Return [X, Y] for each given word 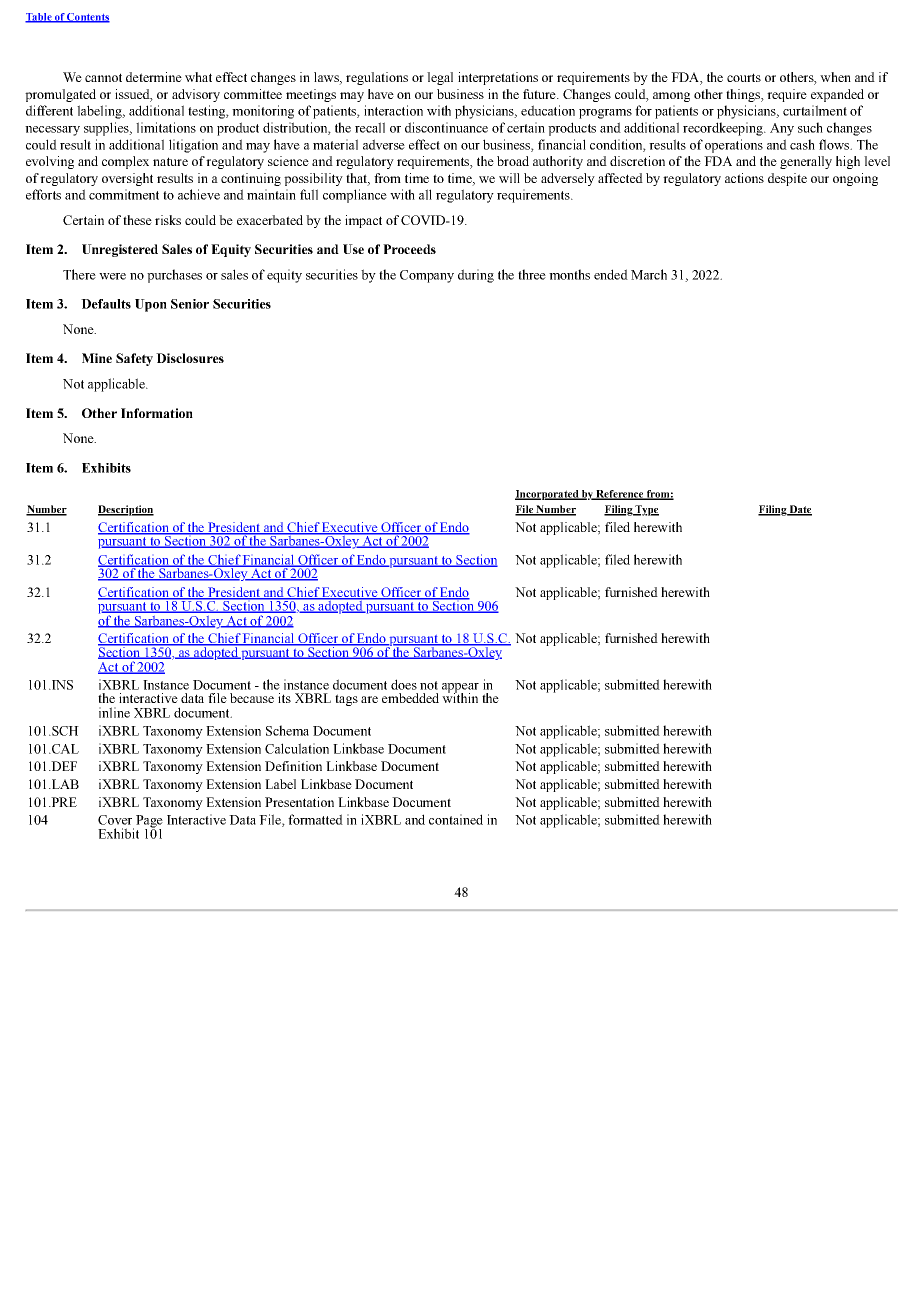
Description [126, 510]
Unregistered [120, 250]
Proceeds [409, 249]
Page [149, 822]
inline [114, 712]
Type [646, 510]
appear [460, 689]
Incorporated [548, 495]
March [649, 274]
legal [440, 78]
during [476, 276]
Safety [134, 359]
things [744, 95]
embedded [410, 698]
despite [787, 179]
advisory [196, 95]
